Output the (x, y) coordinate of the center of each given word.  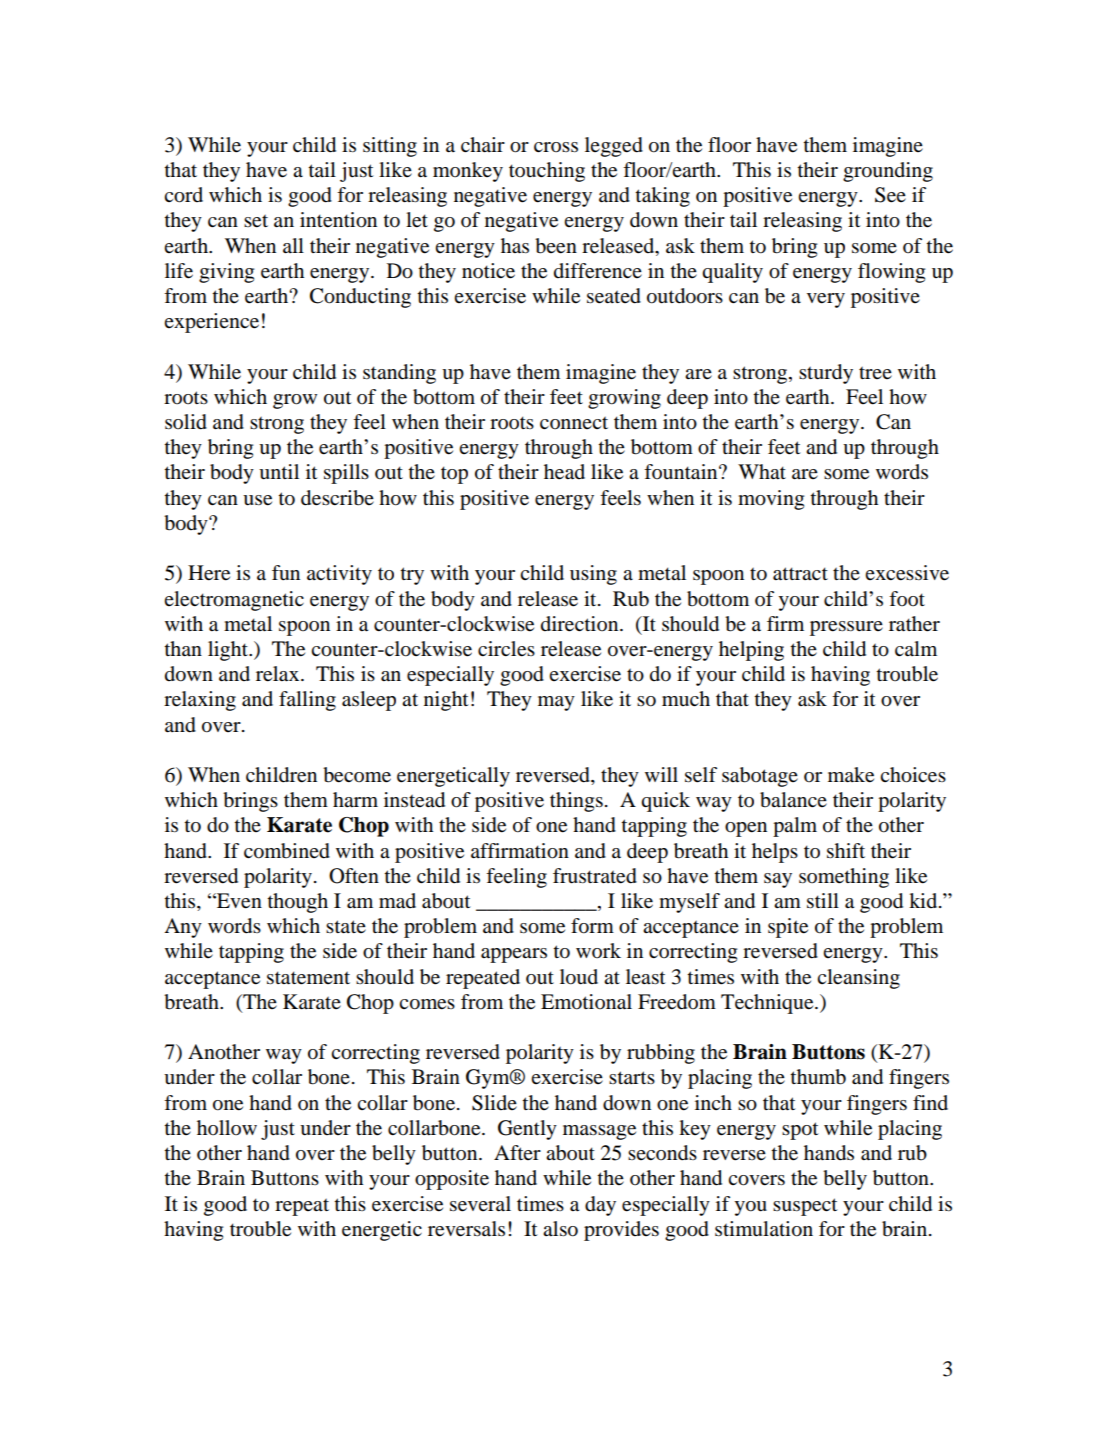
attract (800, 574)
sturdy (826, 374)
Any (183, 928)
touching (547, 172)
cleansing (858, 979)
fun (286, 573)
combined (287, 851)
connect (574, 423)
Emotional (586, 1002)
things (576, 802)
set (256, 221)
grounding (888, 172)
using (593, 575)
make (851, 775)
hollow (227, 1128)
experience (211, 323)
